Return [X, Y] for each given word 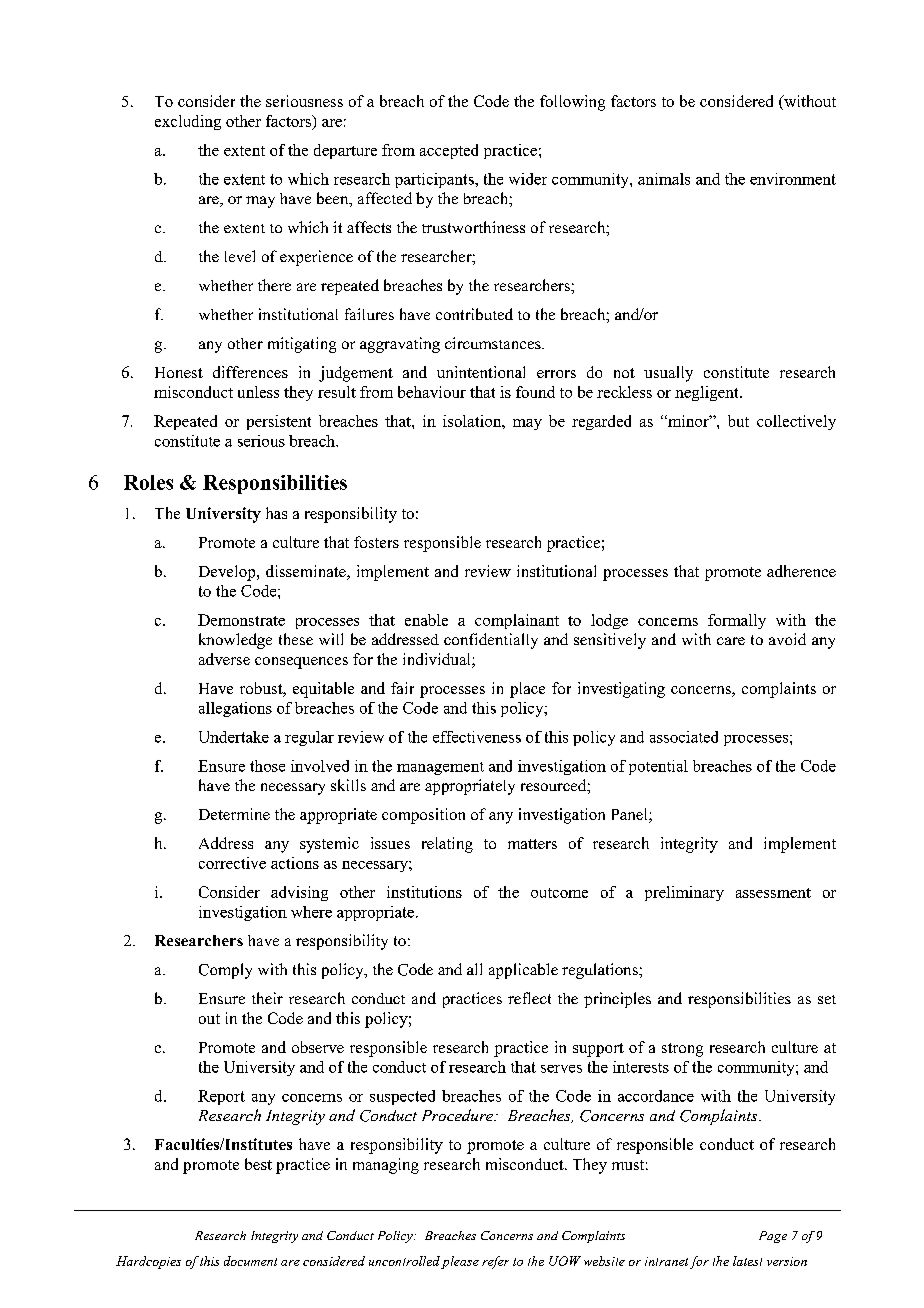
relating [447, 845]
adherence [801, 571]
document [250, 1261]
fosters [376, 542]
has [276, 513]
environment [793, 179]
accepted [449, 151]
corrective [232, 863]
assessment [773, 893]
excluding [188, 122]
